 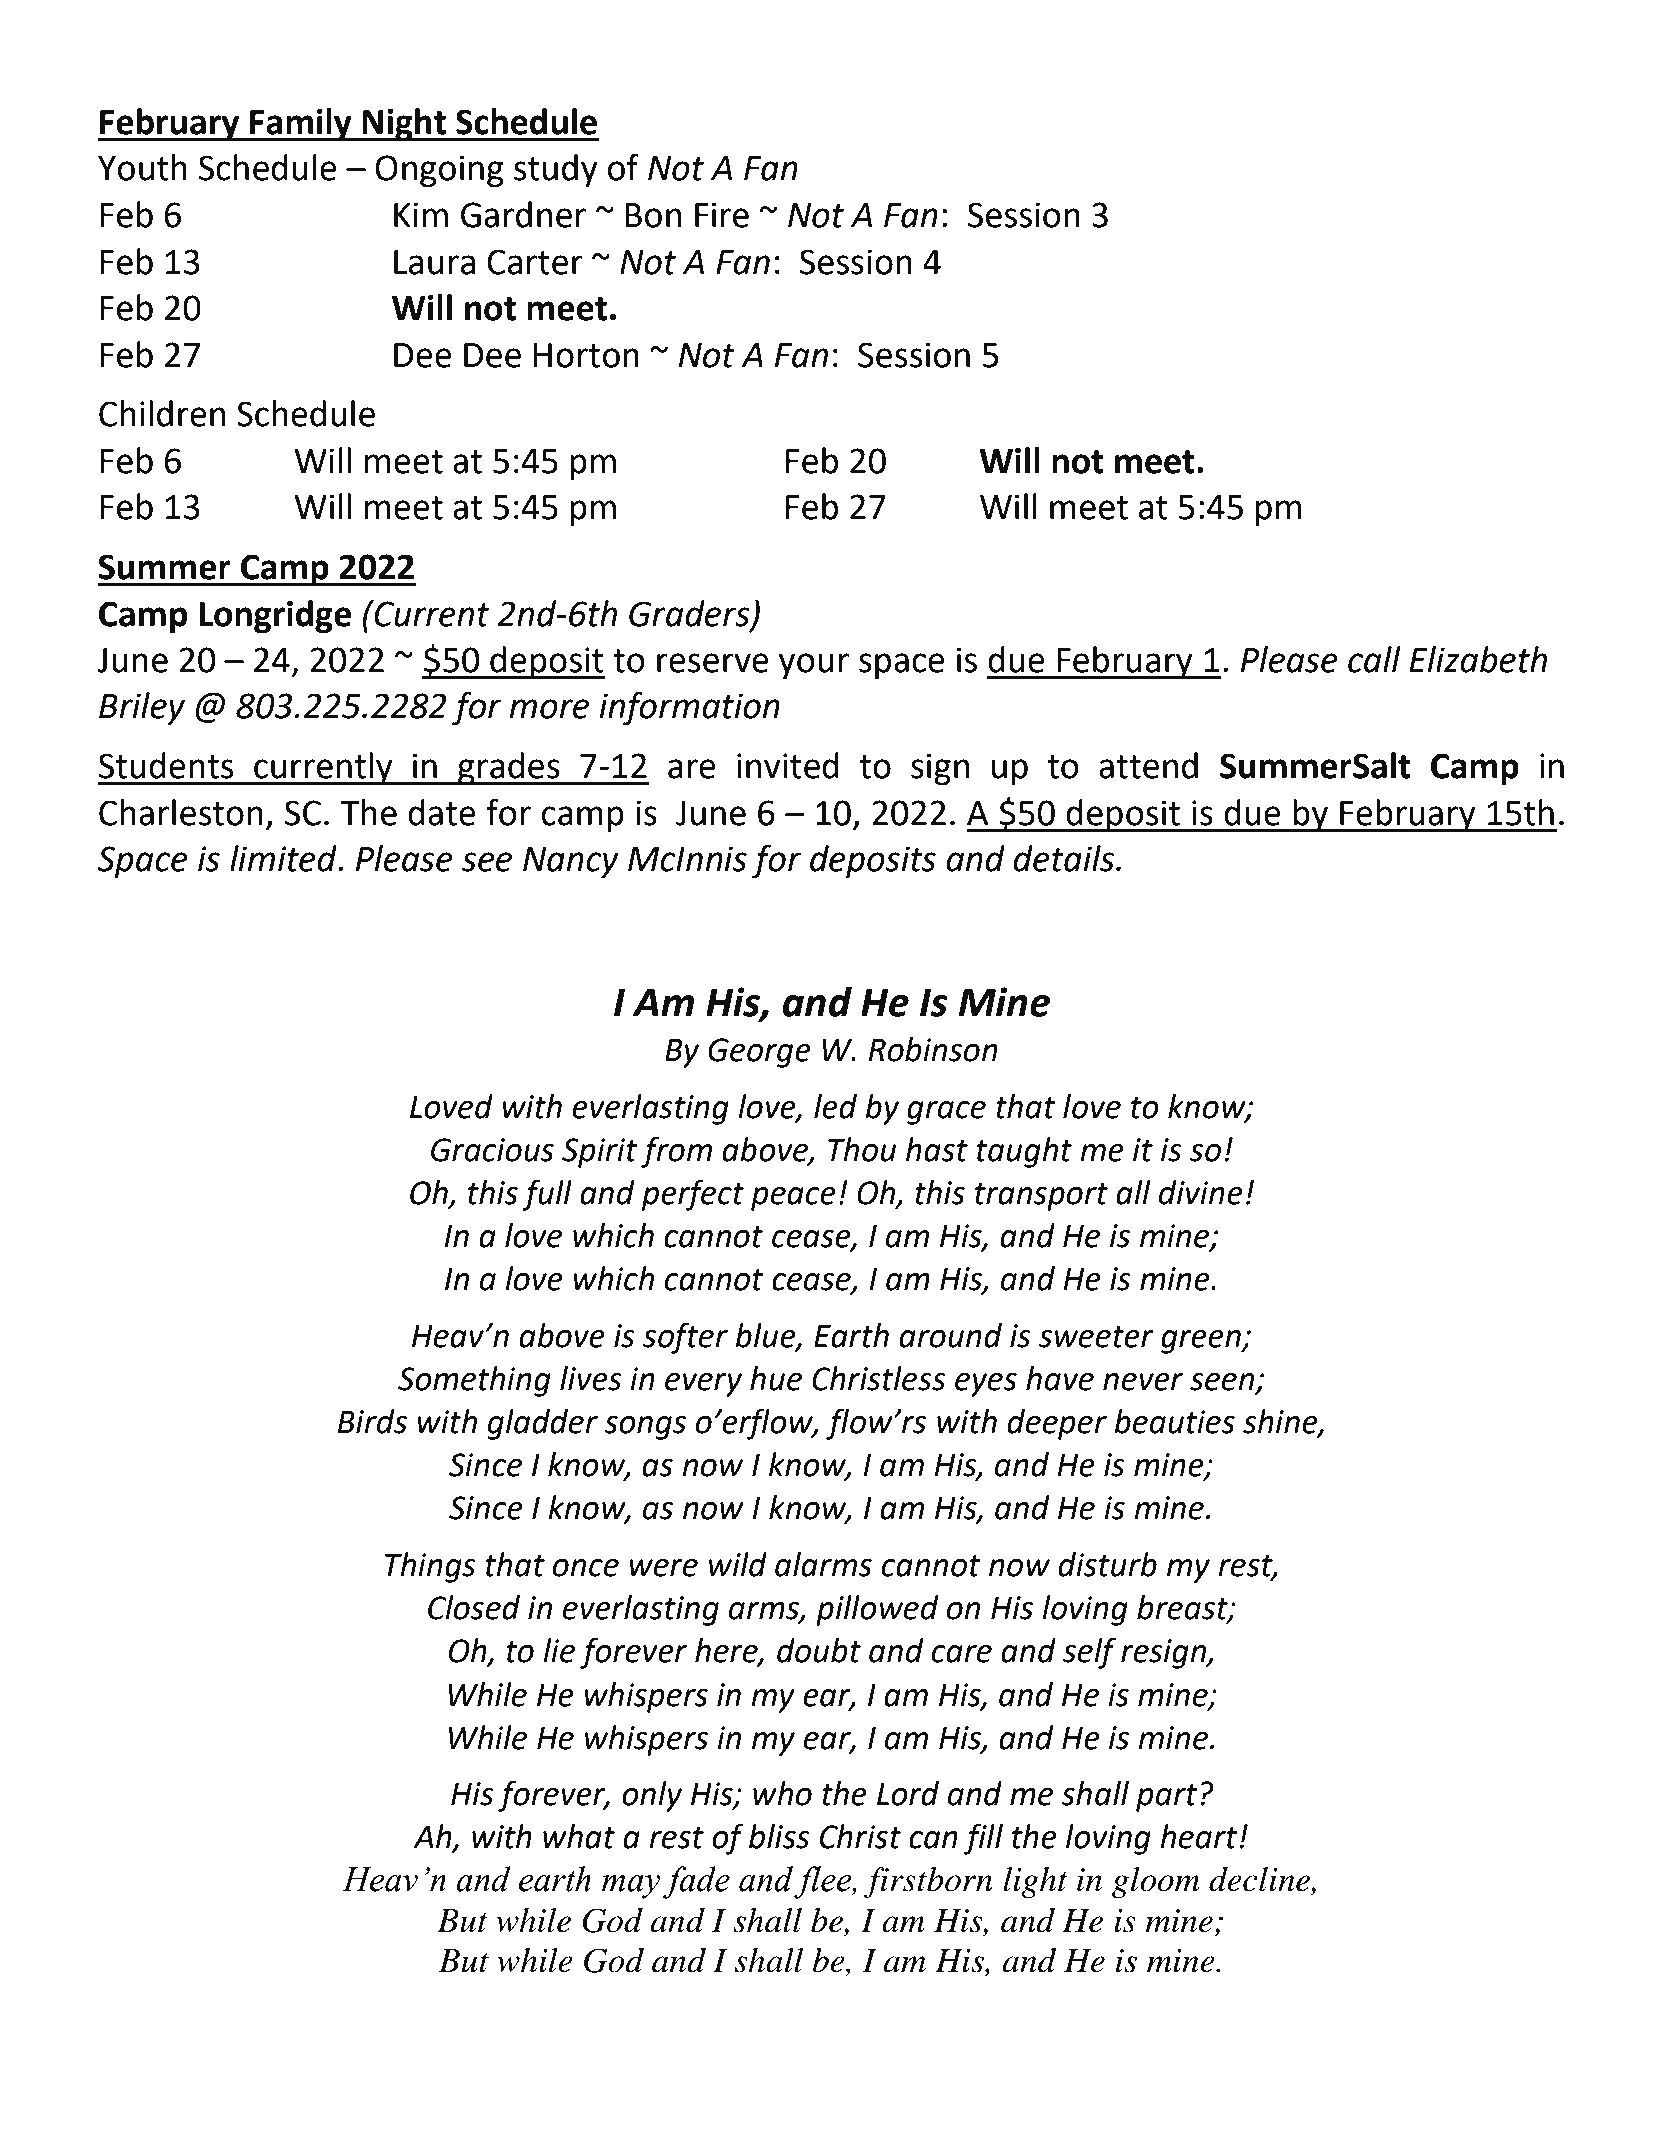 I want to click on Birds, so click(x=372, y=1421).
